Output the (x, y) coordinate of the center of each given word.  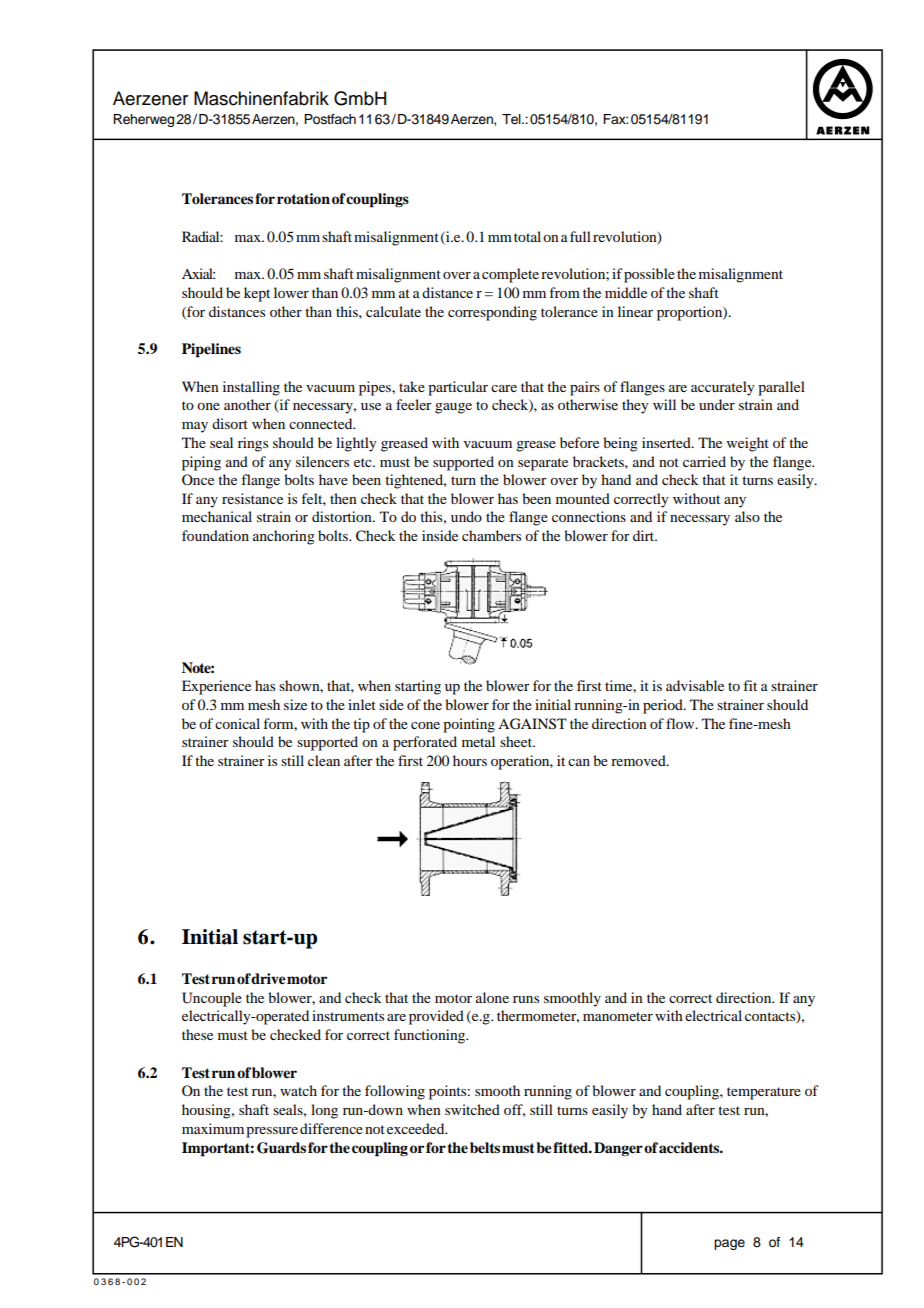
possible (649, 275)
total (527, 236)
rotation (303, 199)
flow (681, 723)
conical (237, 723)
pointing (469, 725)
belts (485, 1148)
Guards (281, 1148)
